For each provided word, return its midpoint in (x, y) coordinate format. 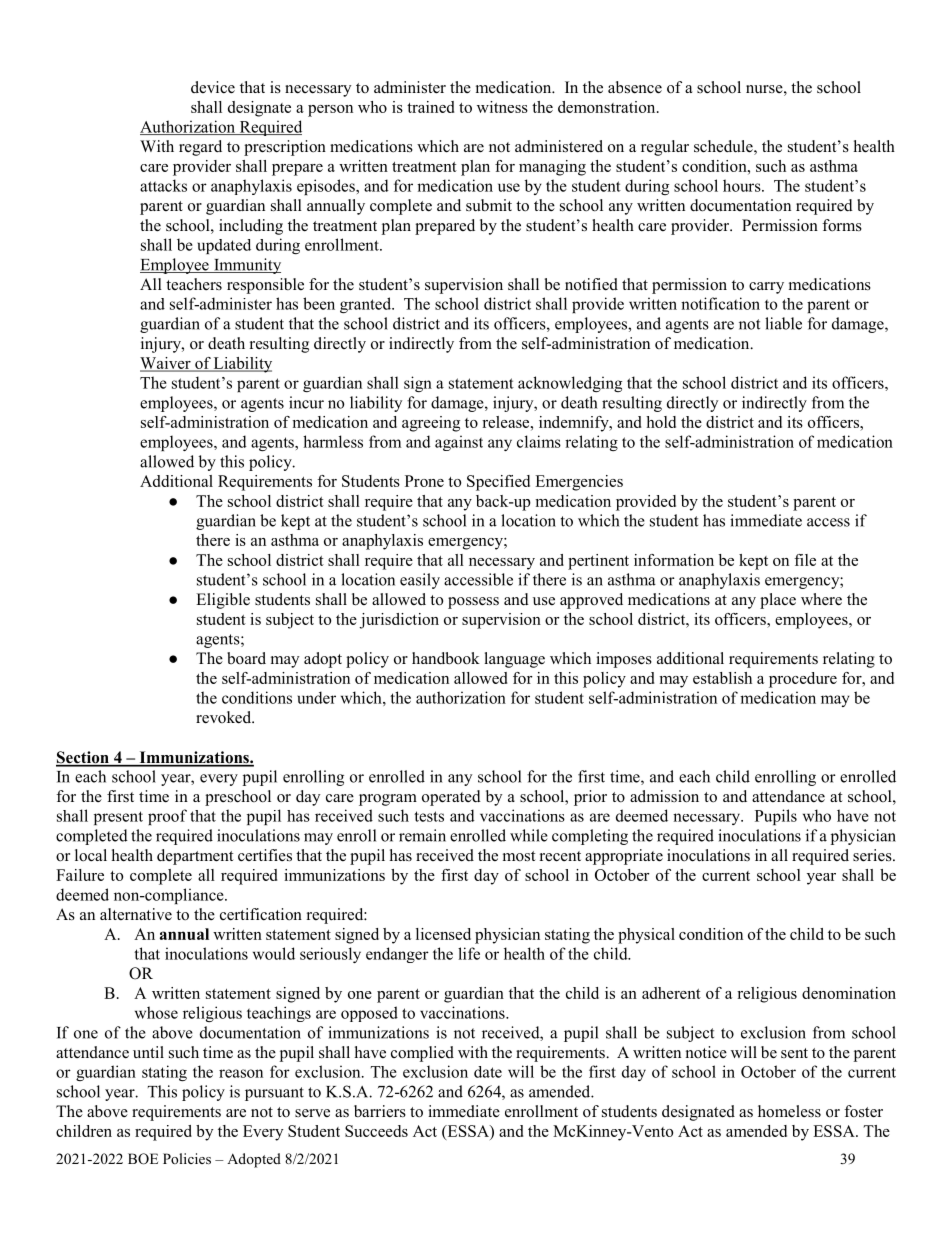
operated (451, 798)
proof (167, 817)
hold (661, 422)
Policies (187, 1158)
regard (200, 148)
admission (664, 796)
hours (743, 185)
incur (306, 402)
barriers (380, 1111)
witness (502, 107)
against (459, 443)
